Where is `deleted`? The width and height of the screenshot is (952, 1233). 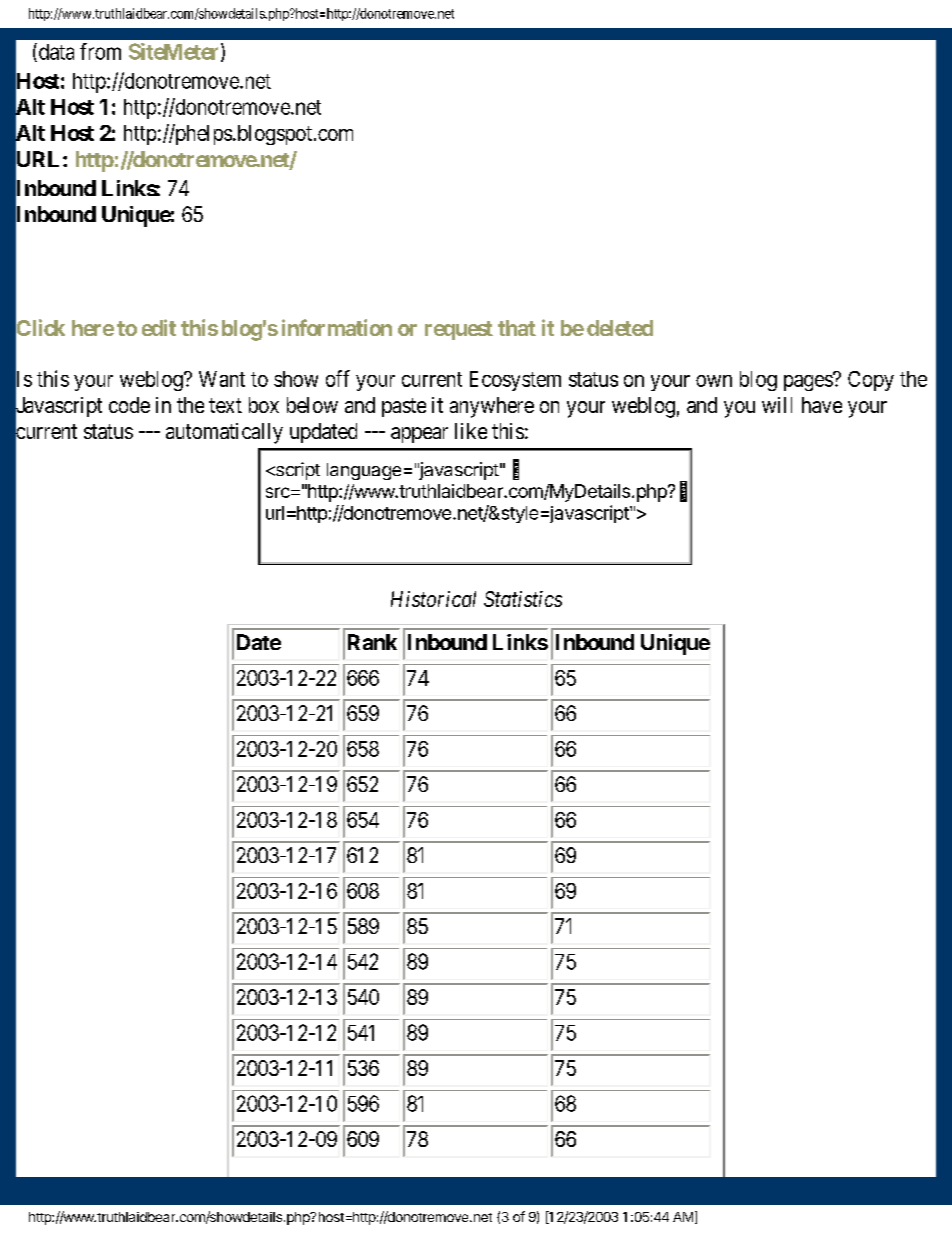 deleted is located at coordinates (620, 328).
